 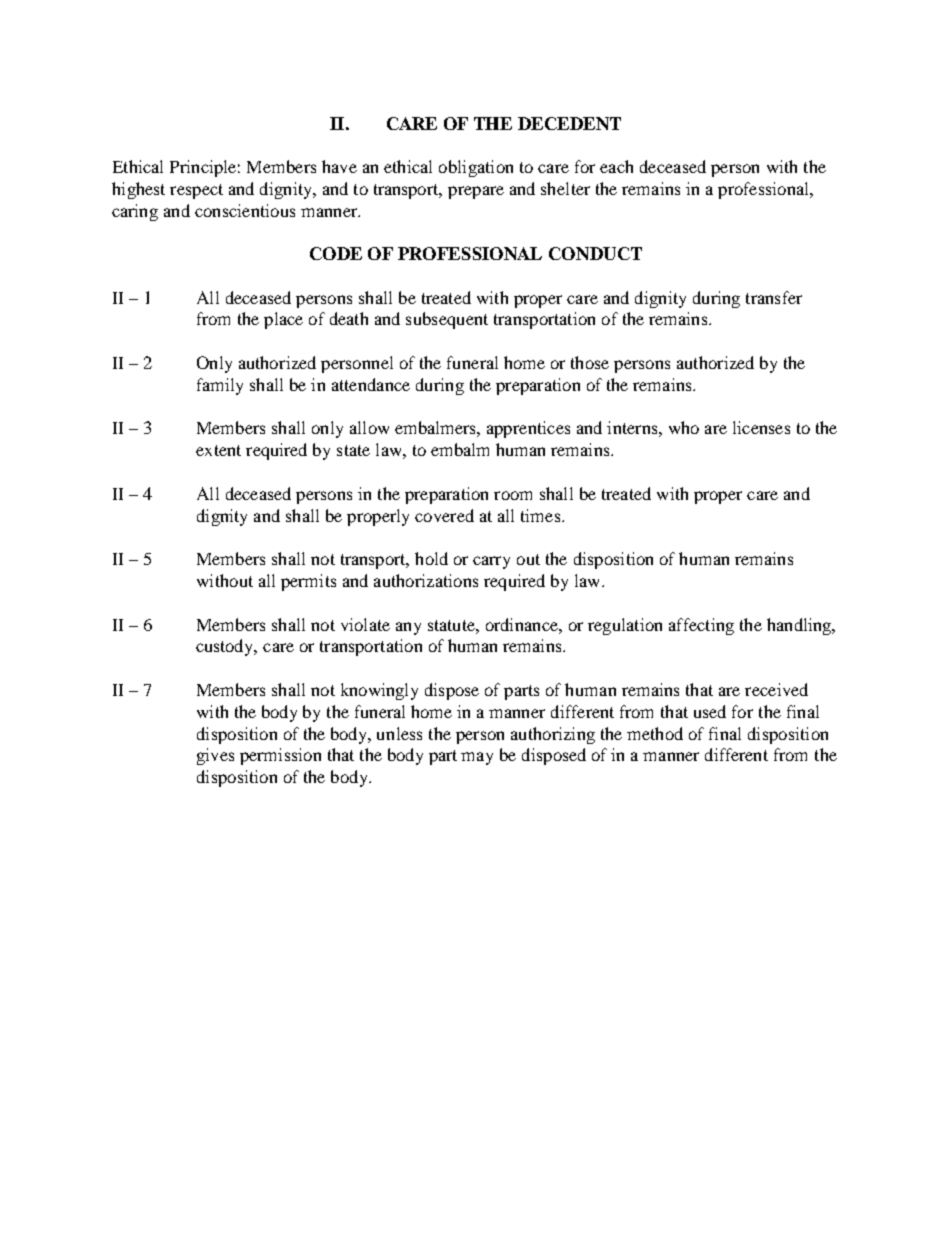 What do you see at coordinates (528, 429) in the document?
I see `apprentices` at bounding box center [528, 429].
